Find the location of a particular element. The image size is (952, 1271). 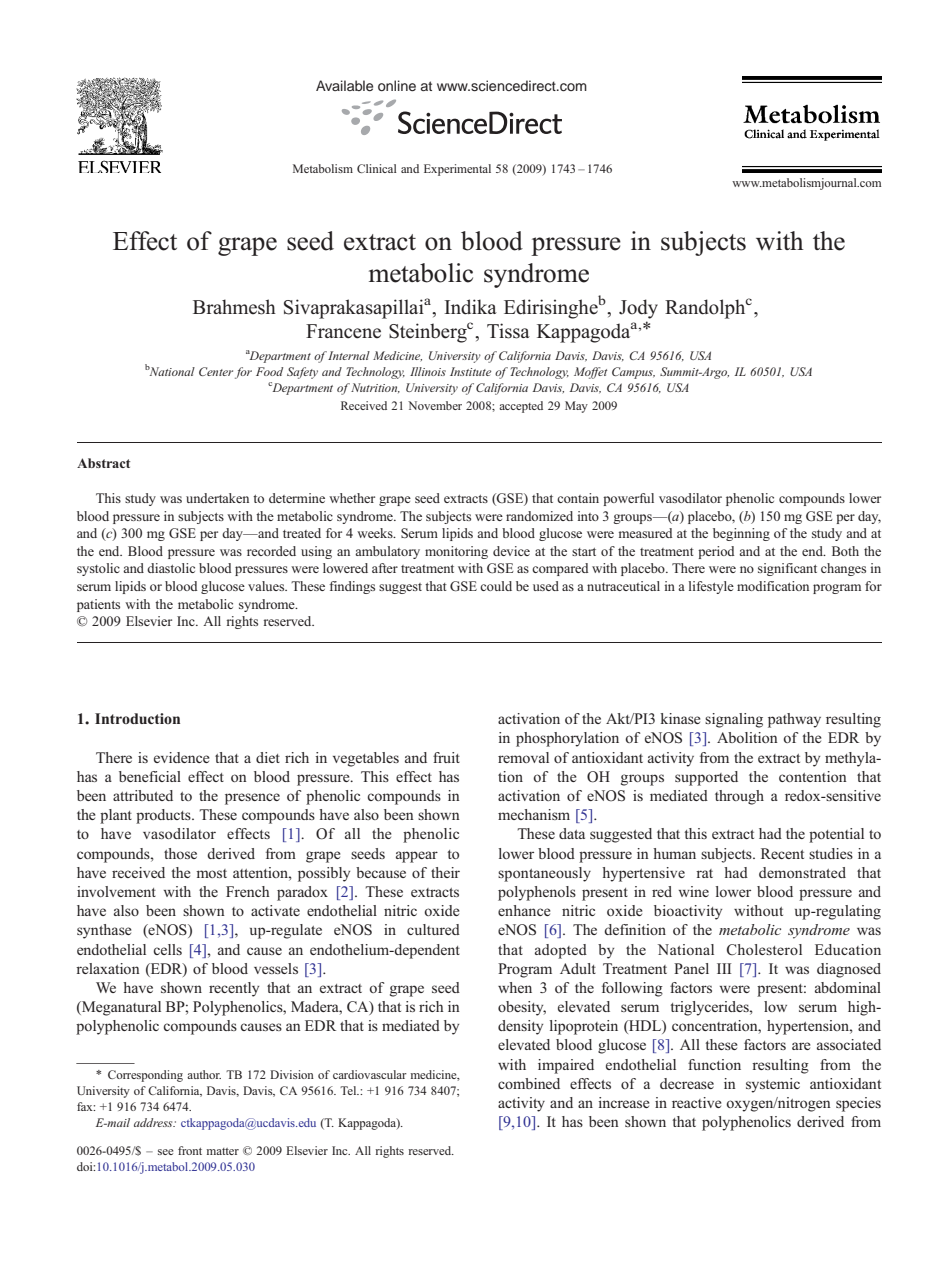

Available is located at coordinates (344, 85).
